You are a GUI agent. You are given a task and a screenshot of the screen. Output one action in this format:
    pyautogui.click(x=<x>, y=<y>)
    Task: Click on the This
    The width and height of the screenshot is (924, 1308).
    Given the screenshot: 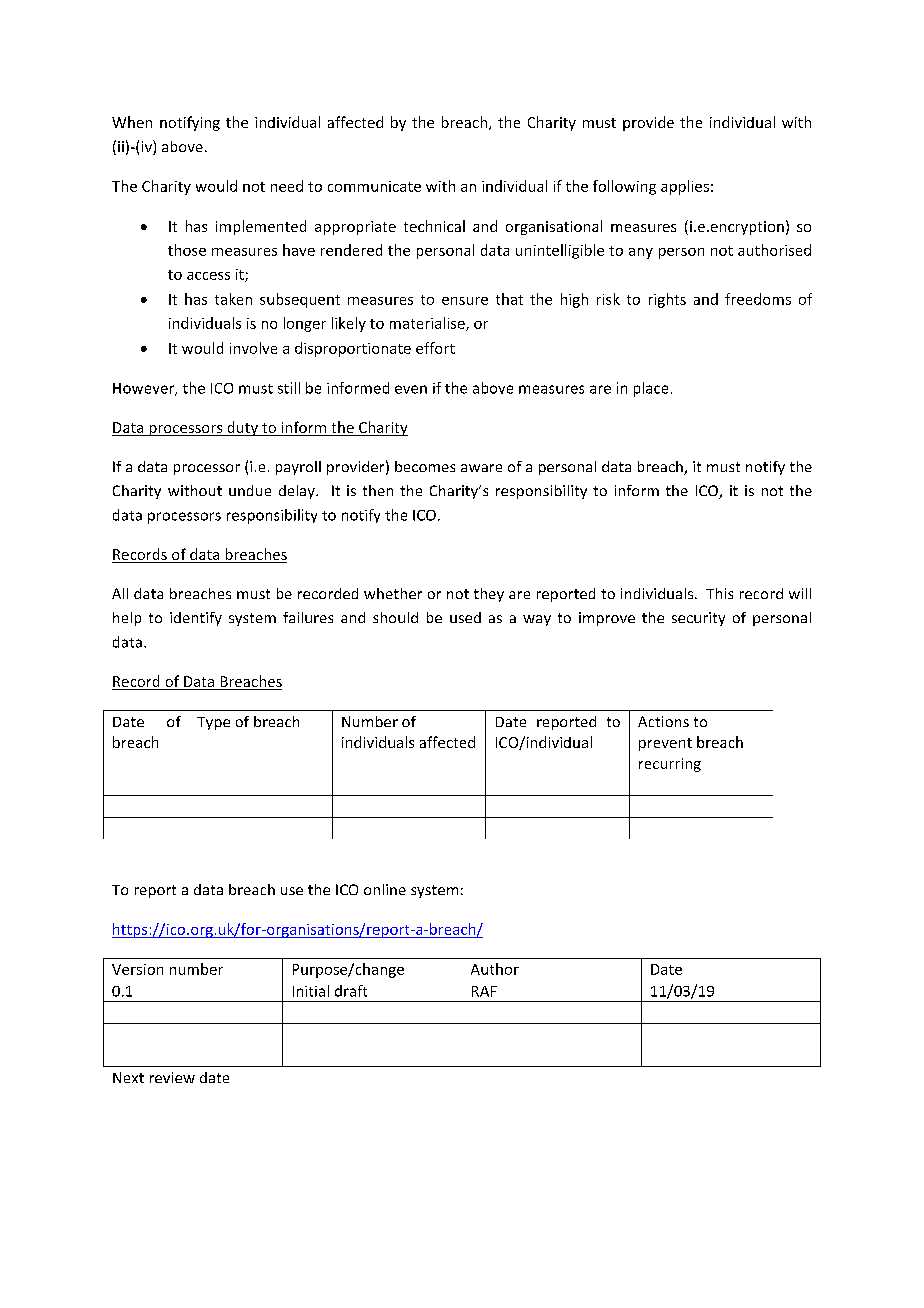 What is the action you would take?
    pyautogui.click(x=719, y=593)
